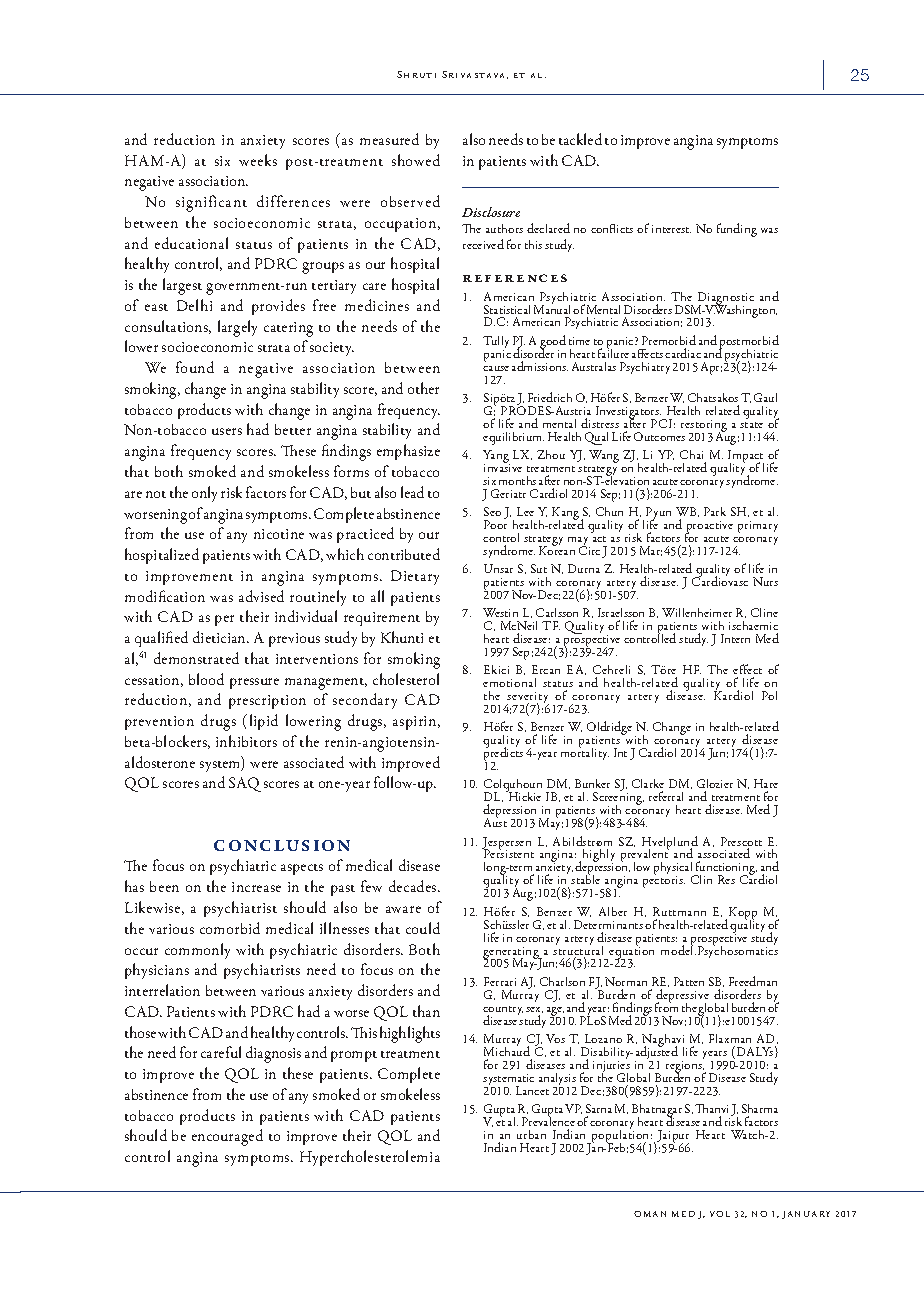 This screenshot has width=924, height=1290. What do you see at coordinates (416, 160) in the screenshot?
I see `showed` at bounding box center [416, 160].
